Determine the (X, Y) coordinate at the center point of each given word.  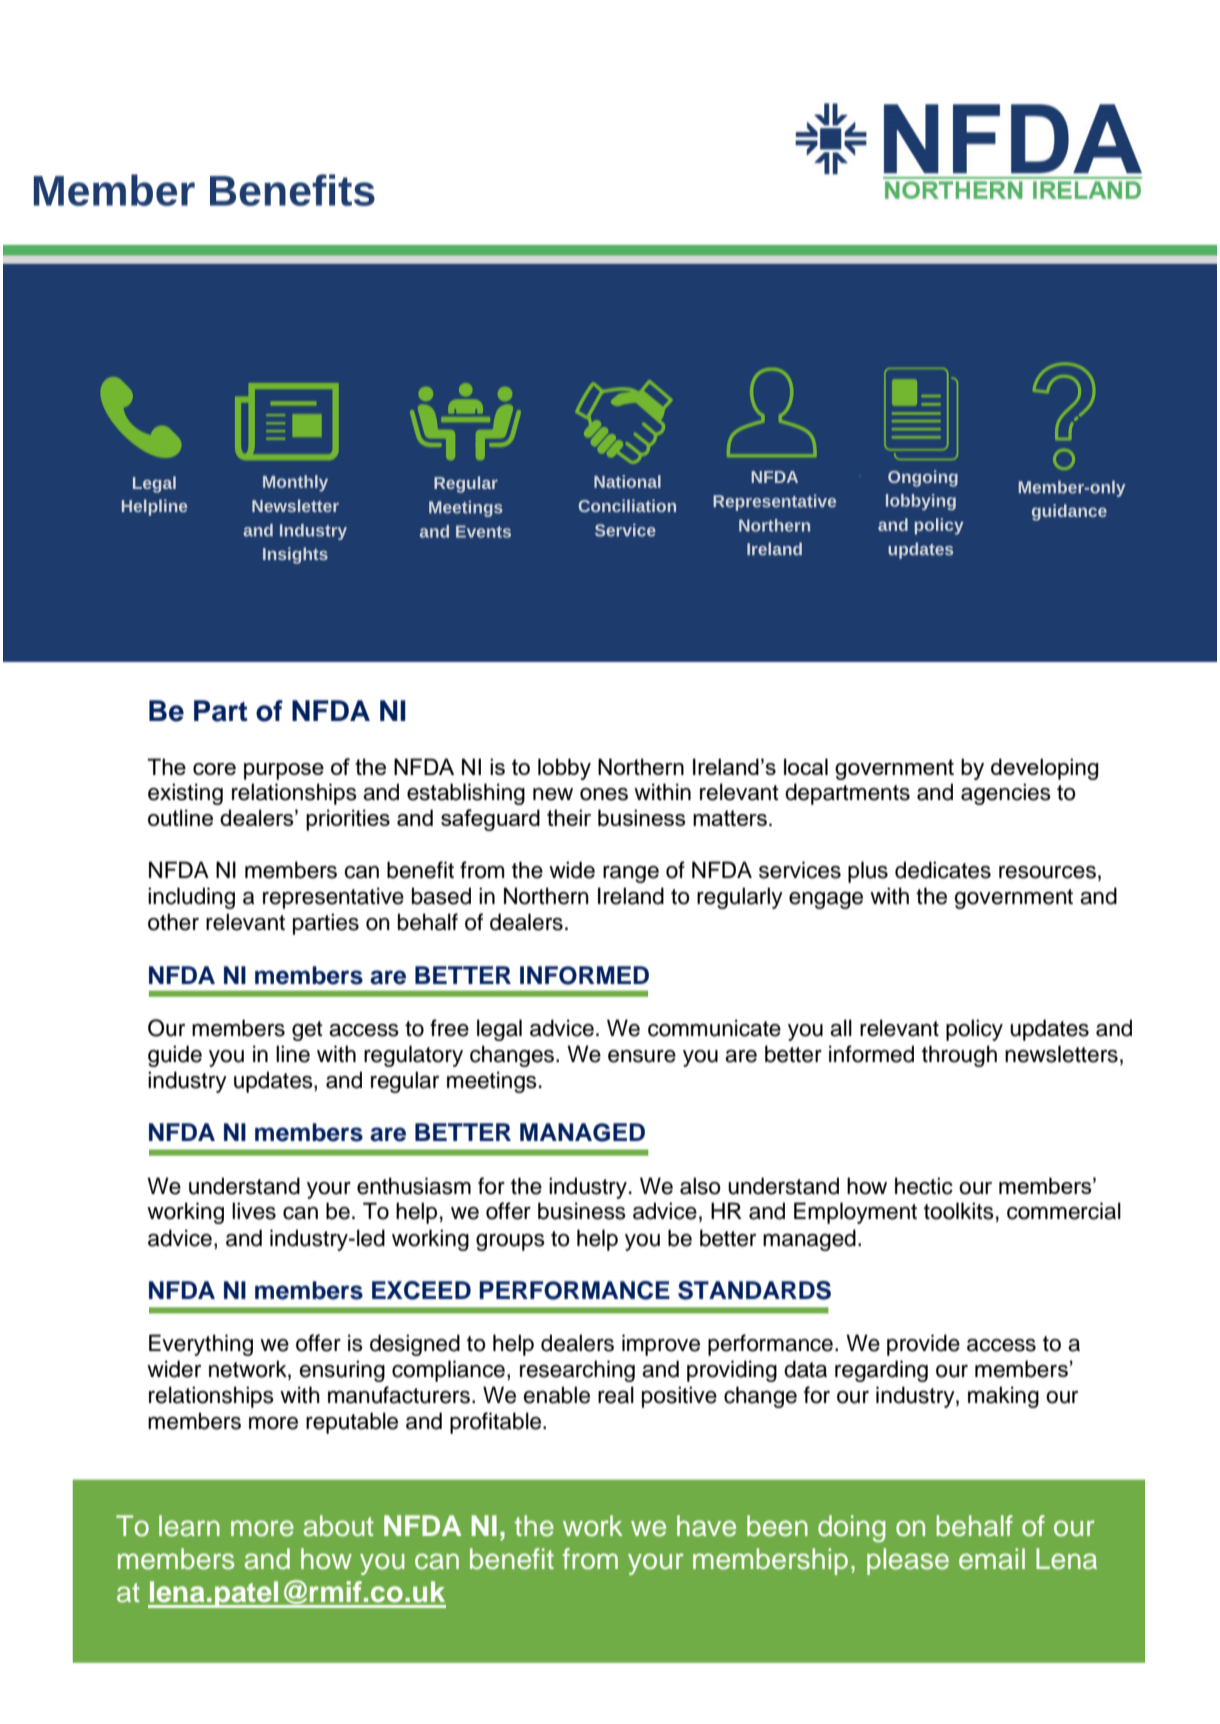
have (706, 1526)
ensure (642, 1056)
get (307, 1031)
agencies (1006, 794)
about (339, 1526)
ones (604, 794)
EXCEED (421, 1290)
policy (974, 1030)
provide (923, 1345)
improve (661, 1345)
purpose (284, 771)
